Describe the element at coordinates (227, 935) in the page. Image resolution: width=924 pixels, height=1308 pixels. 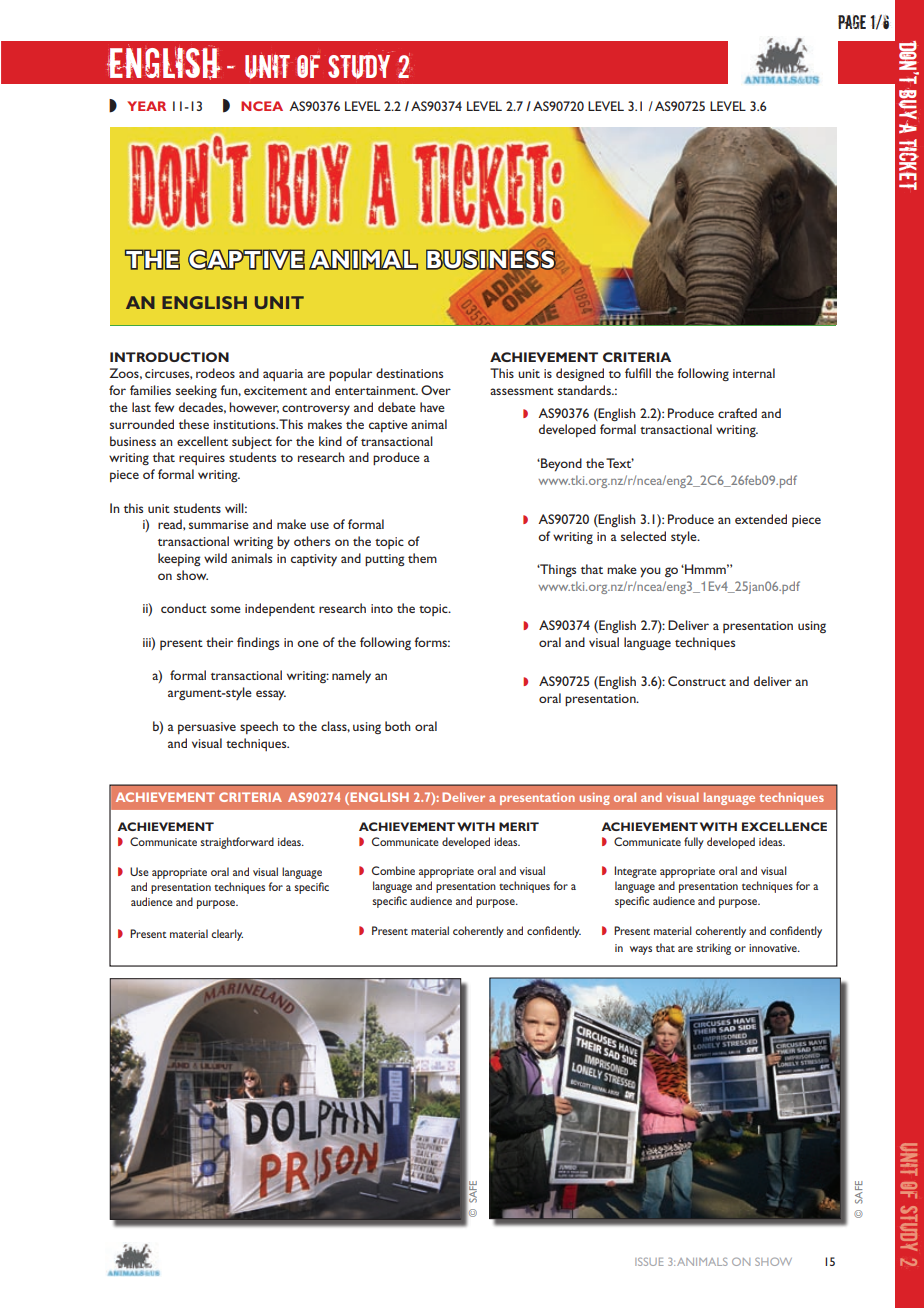
I see `clearly` at that location.
